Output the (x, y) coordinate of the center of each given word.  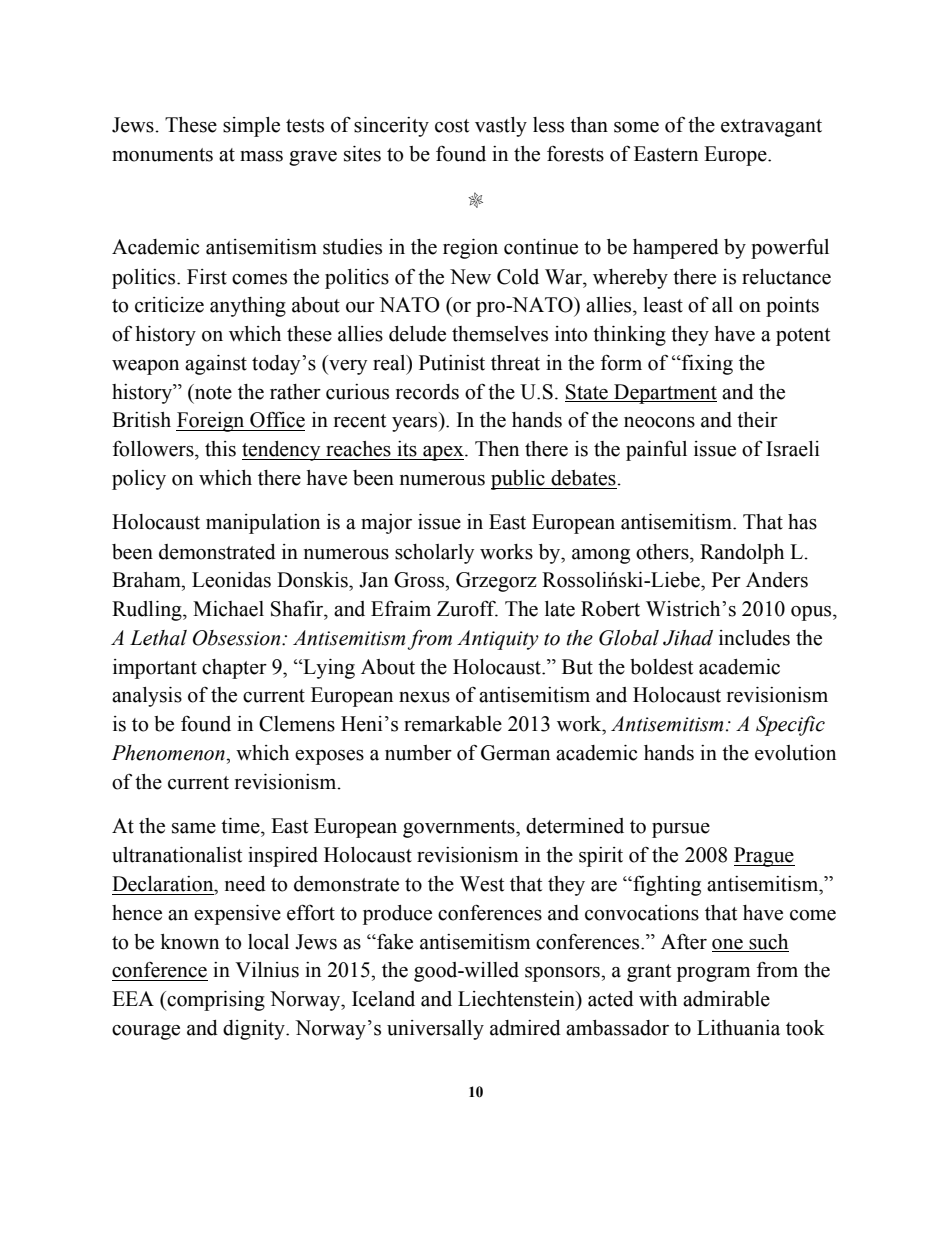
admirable (726, 999)
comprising (215, 1001)
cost (452, 126)
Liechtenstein (517, 999)
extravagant (771, 128)
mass (261, 156)
